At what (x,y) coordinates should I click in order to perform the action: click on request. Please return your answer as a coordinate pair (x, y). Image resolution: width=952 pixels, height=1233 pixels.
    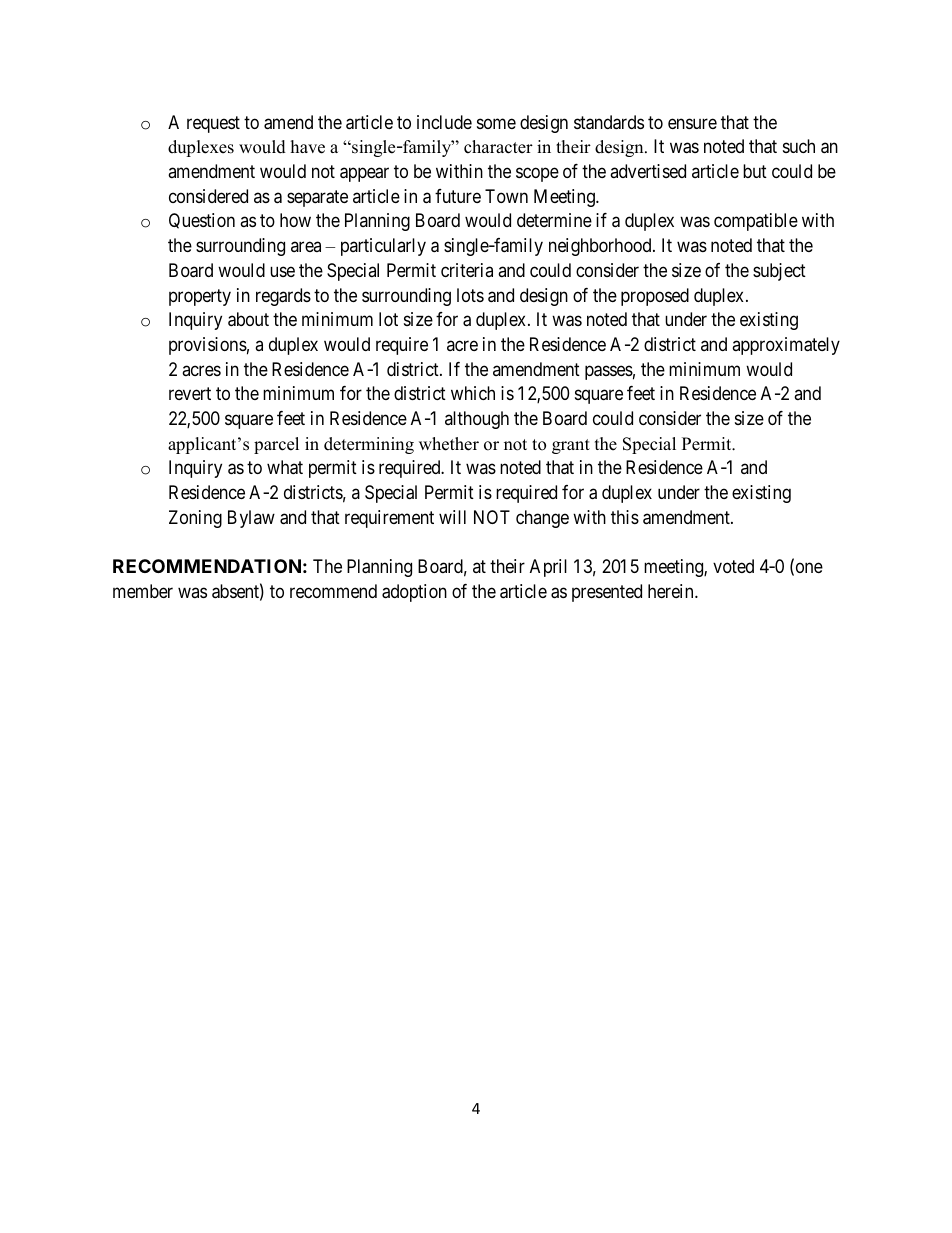
    Looking at the image, I should click on (213, 124).
